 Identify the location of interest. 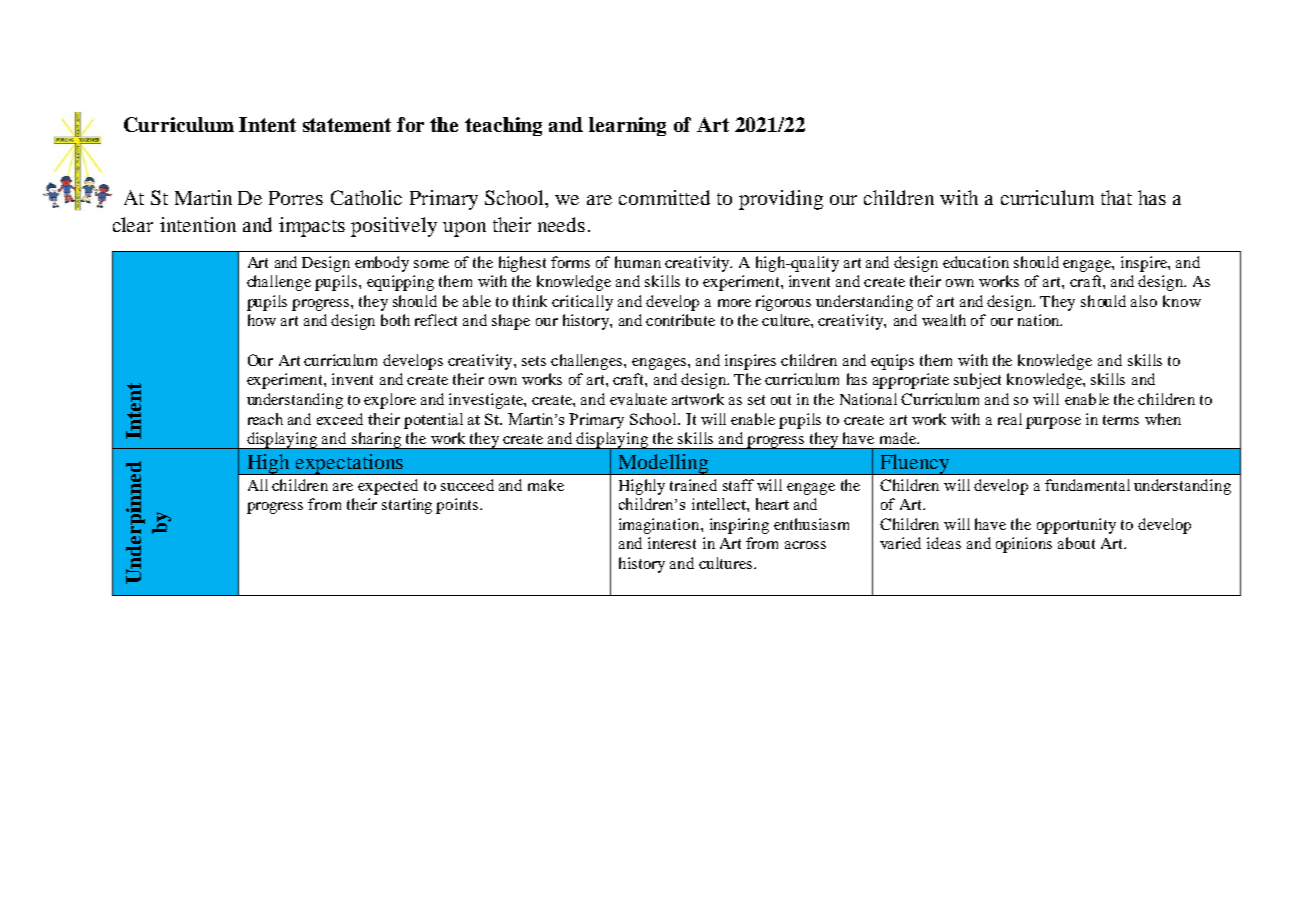
(672, 543).
